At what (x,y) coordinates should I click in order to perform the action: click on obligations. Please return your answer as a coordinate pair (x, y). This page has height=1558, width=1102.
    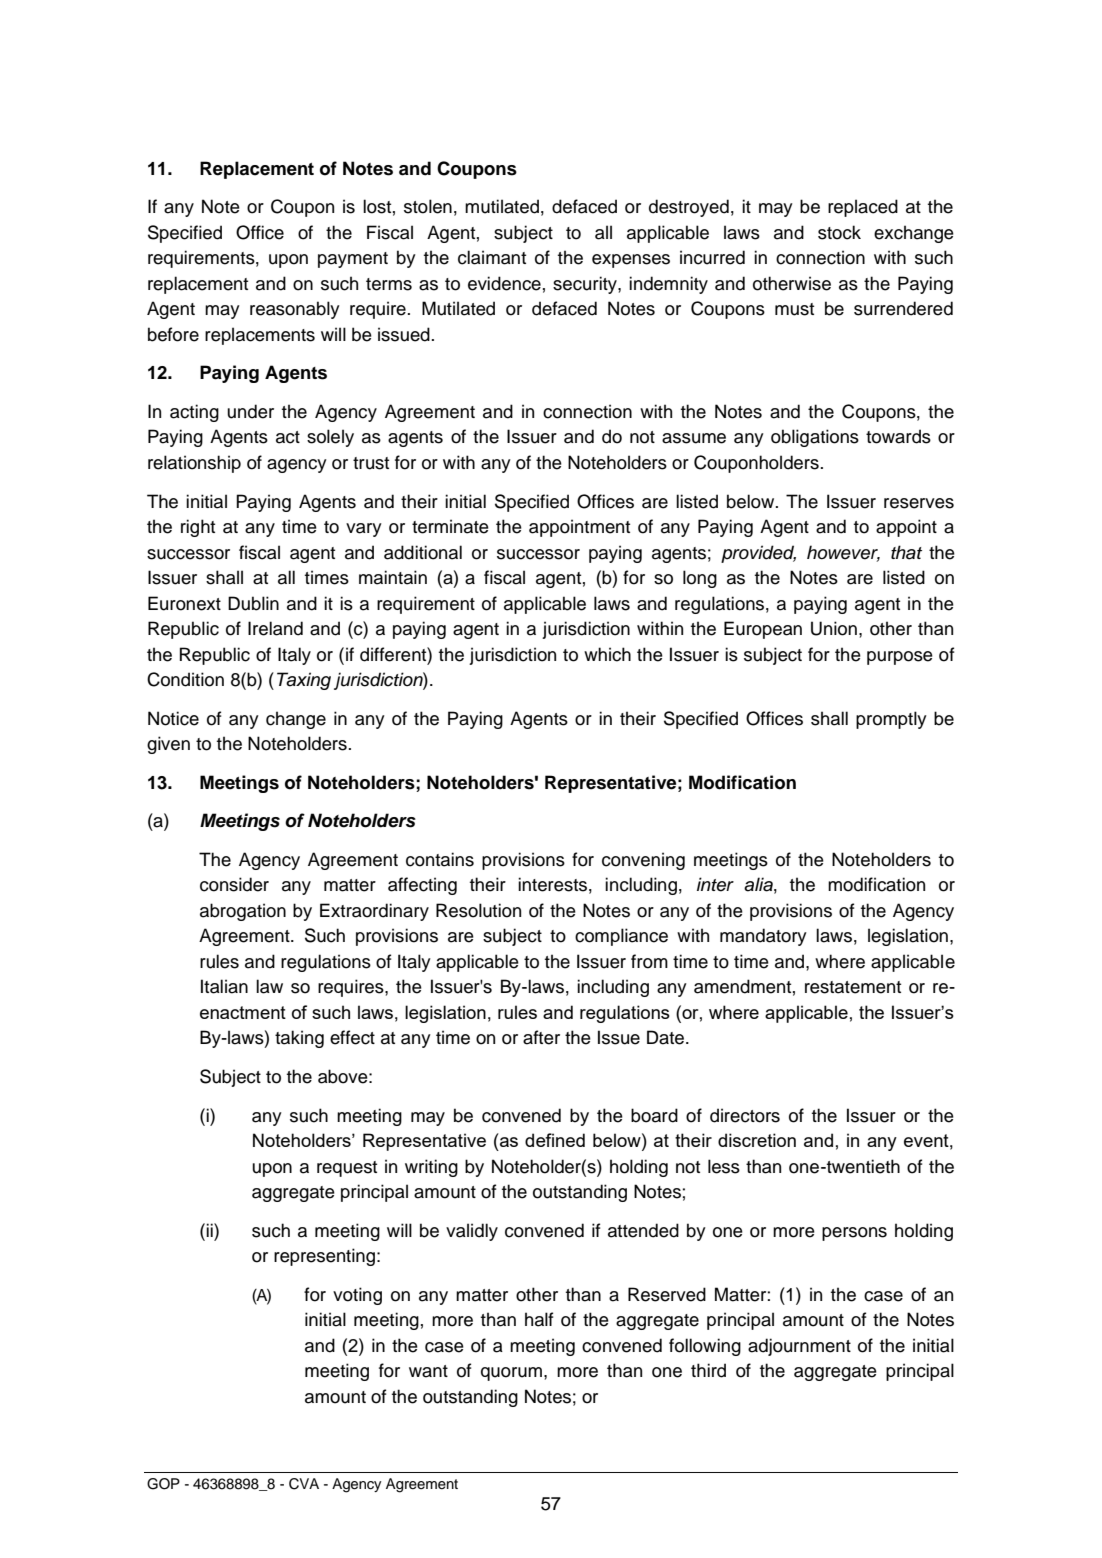
    Looking at the image, I should click on (815, 438).
